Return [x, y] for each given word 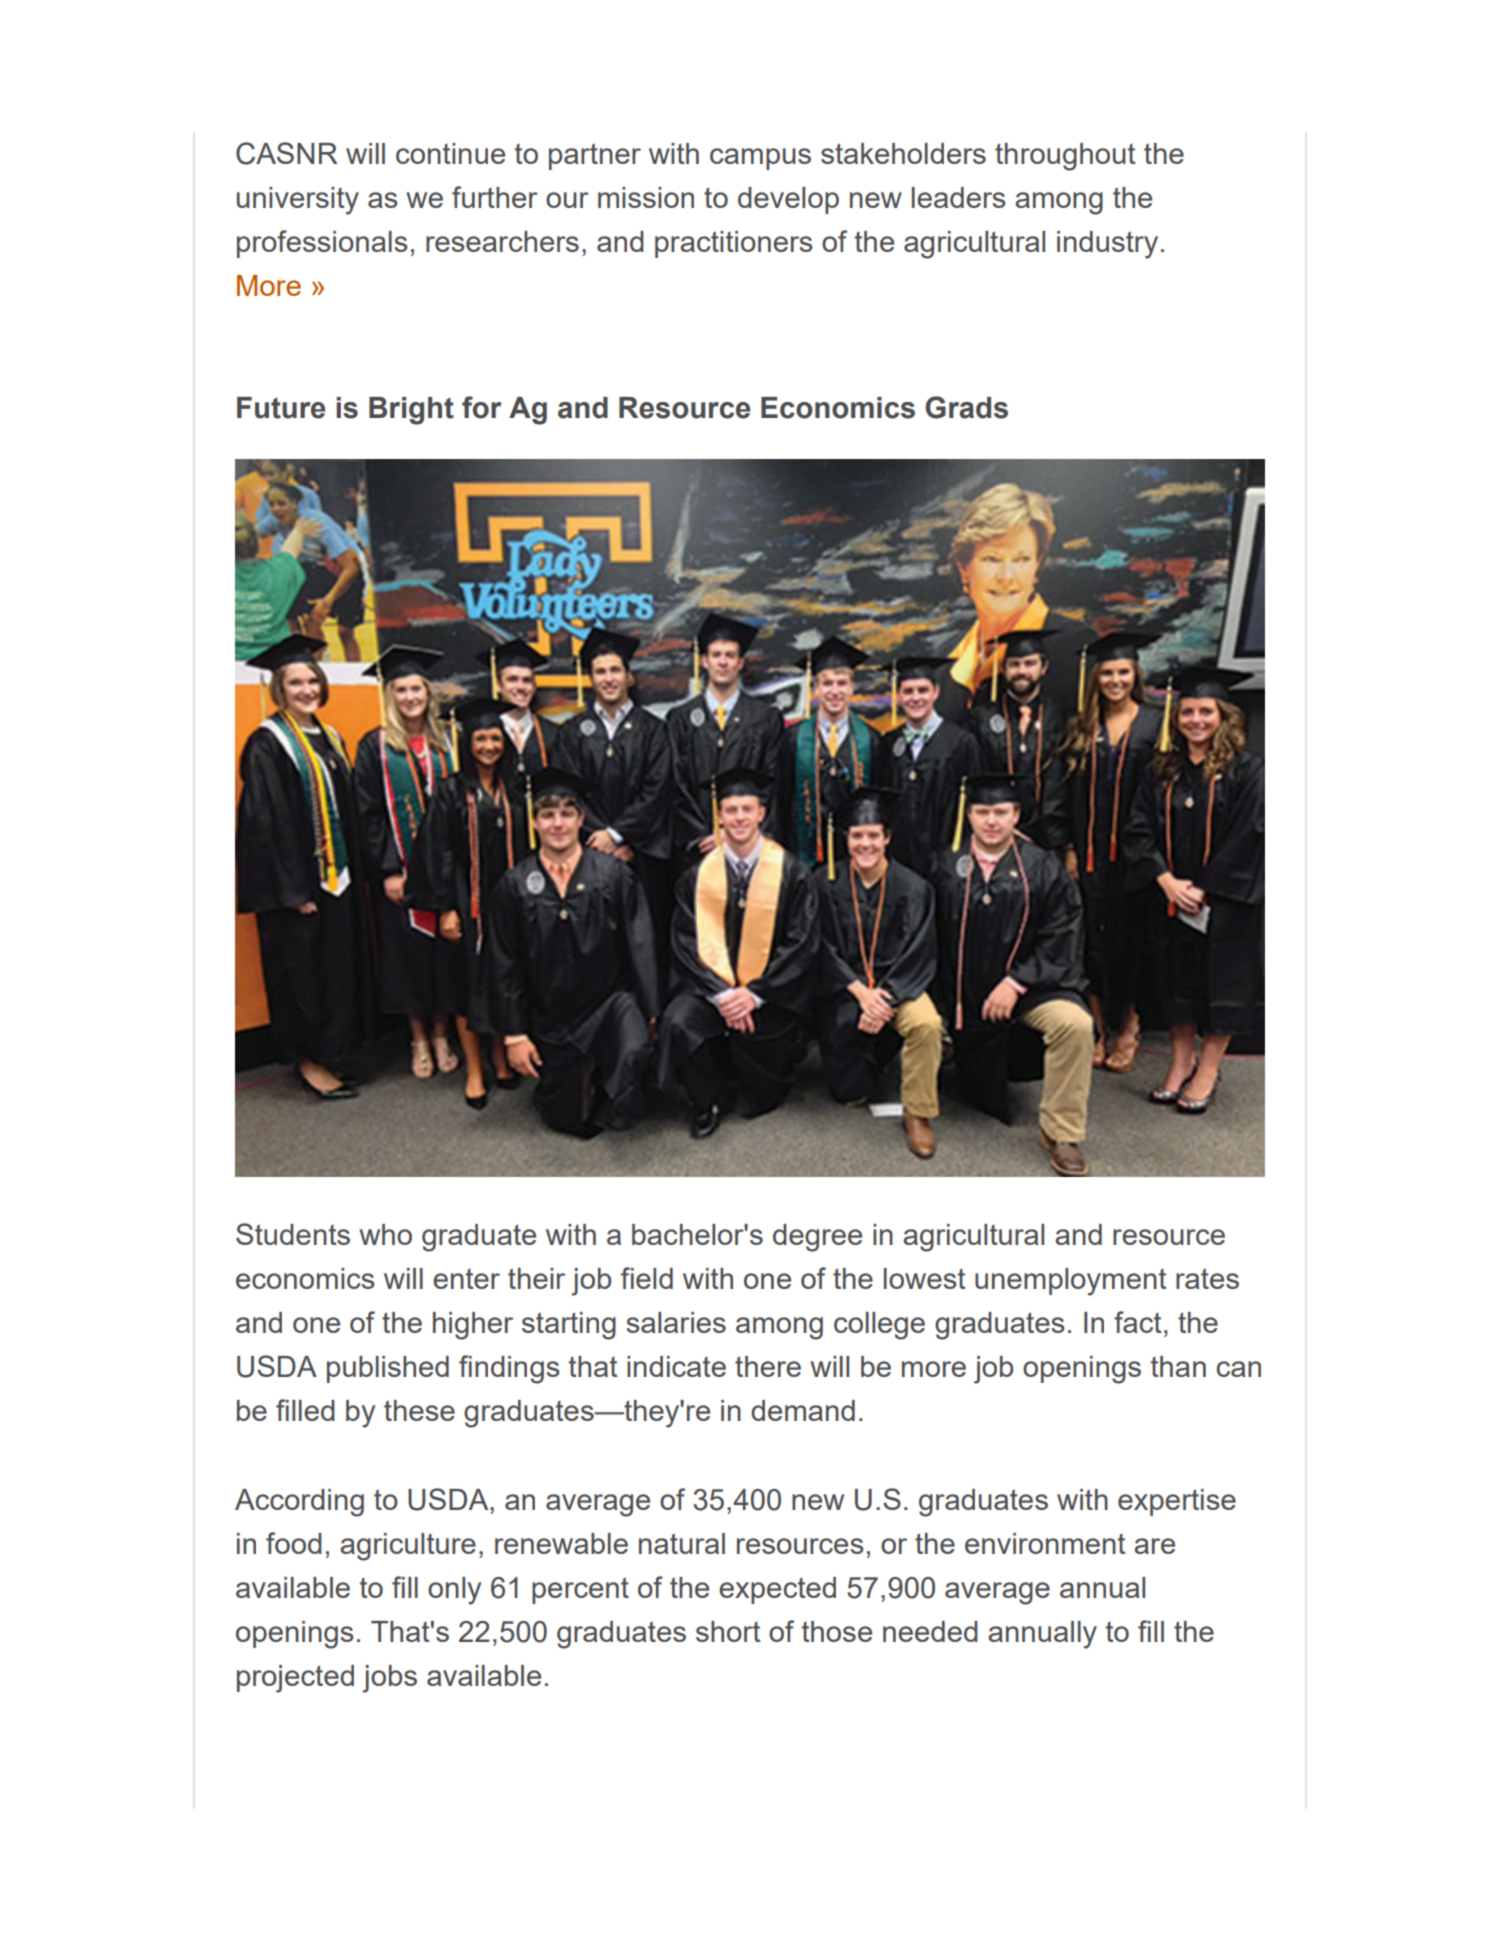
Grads [966, 407]
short [728, 1631]
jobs [389, 1679]
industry [1107, 245]
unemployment [1071, 1282]
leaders [959, 197]
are [1154, 1546]
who [385, 1234]
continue [450, 153]
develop [788, 200]
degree [817, 1238]
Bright [411, 411]
